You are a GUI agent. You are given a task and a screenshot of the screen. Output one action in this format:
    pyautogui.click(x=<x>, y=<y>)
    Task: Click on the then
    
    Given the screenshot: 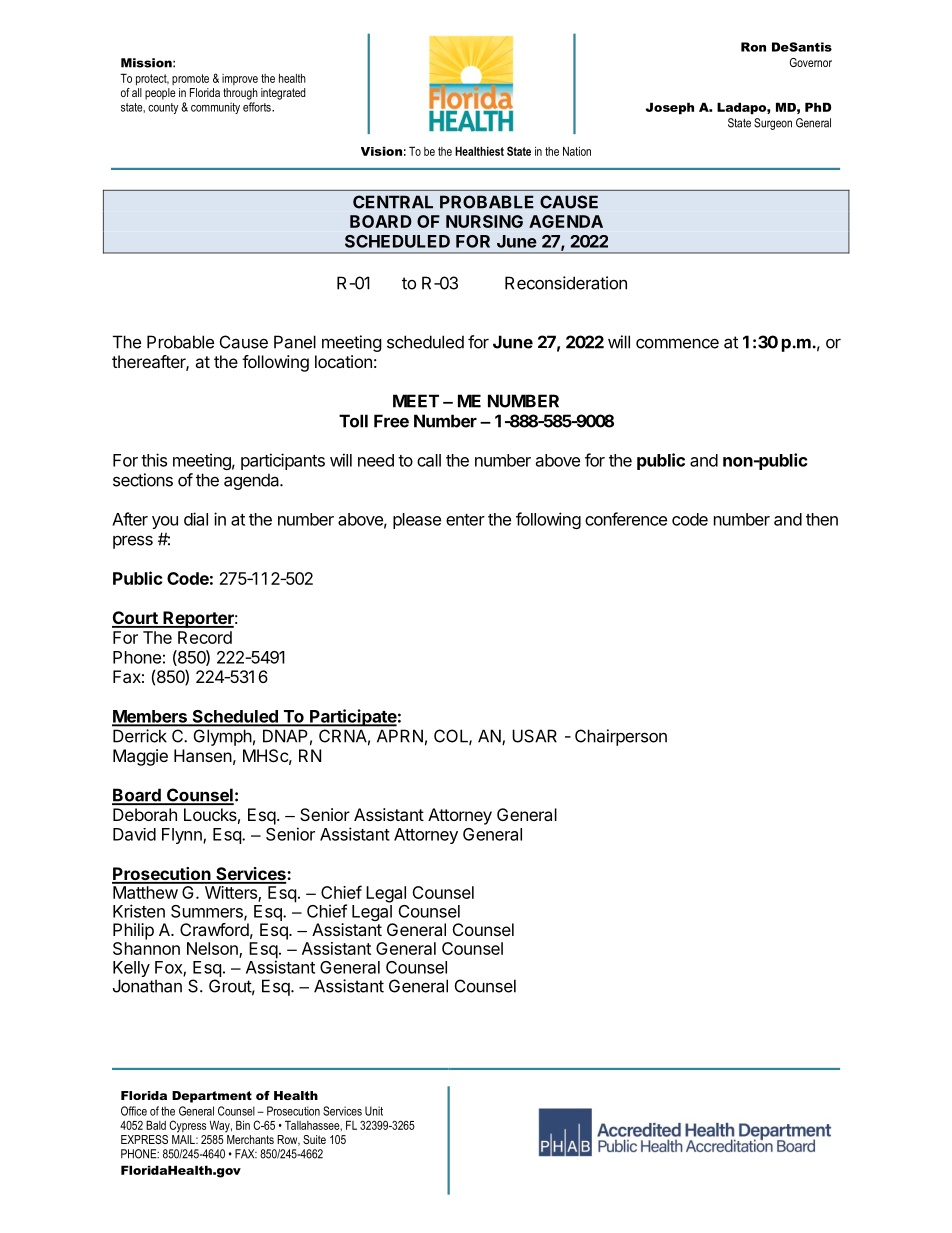 What is the action you would take?
    pyautogui.click(x=822, y=519)
